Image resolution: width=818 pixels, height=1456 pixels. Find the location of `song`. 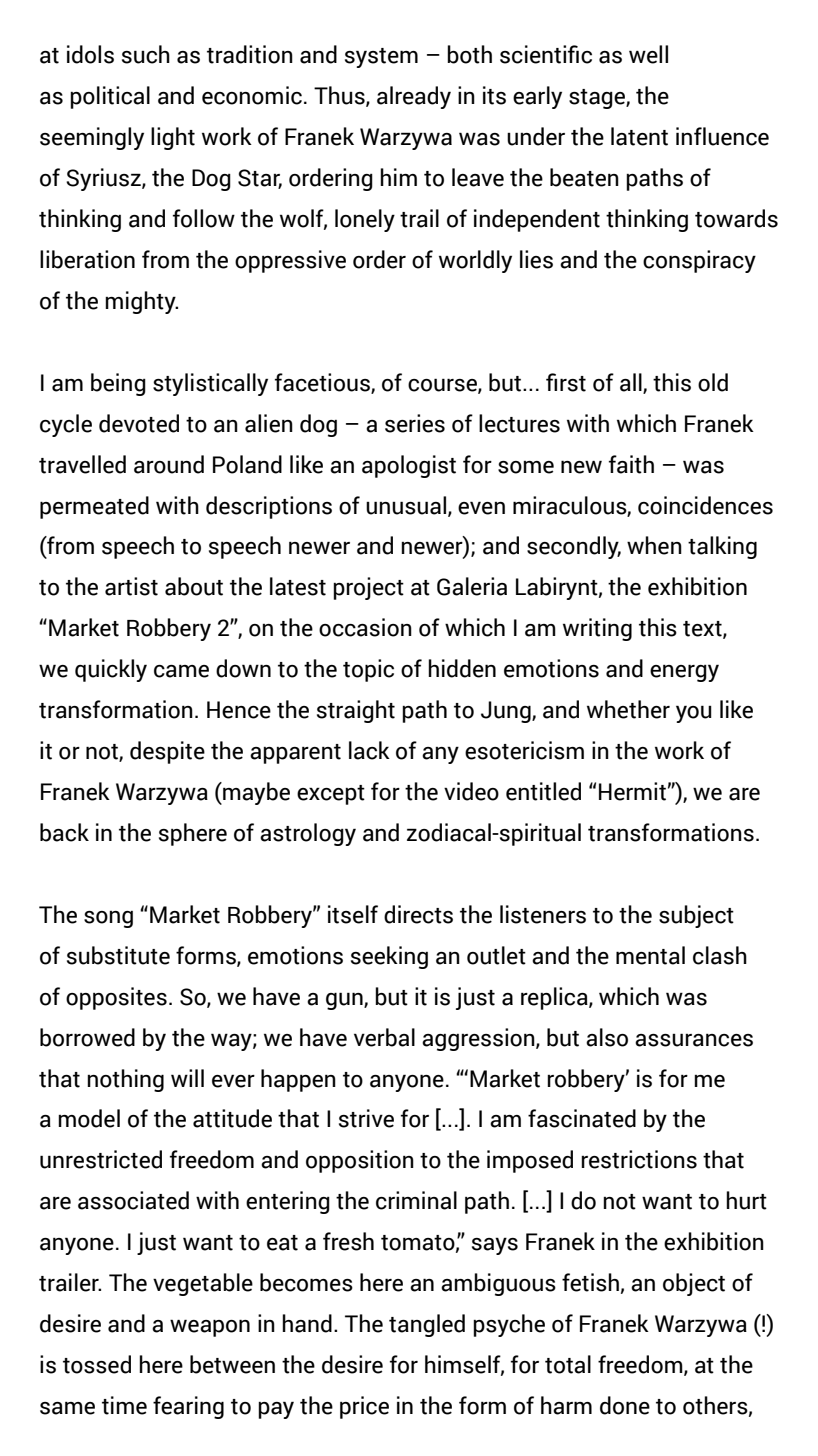

song is located at coordinates (108, 919).
